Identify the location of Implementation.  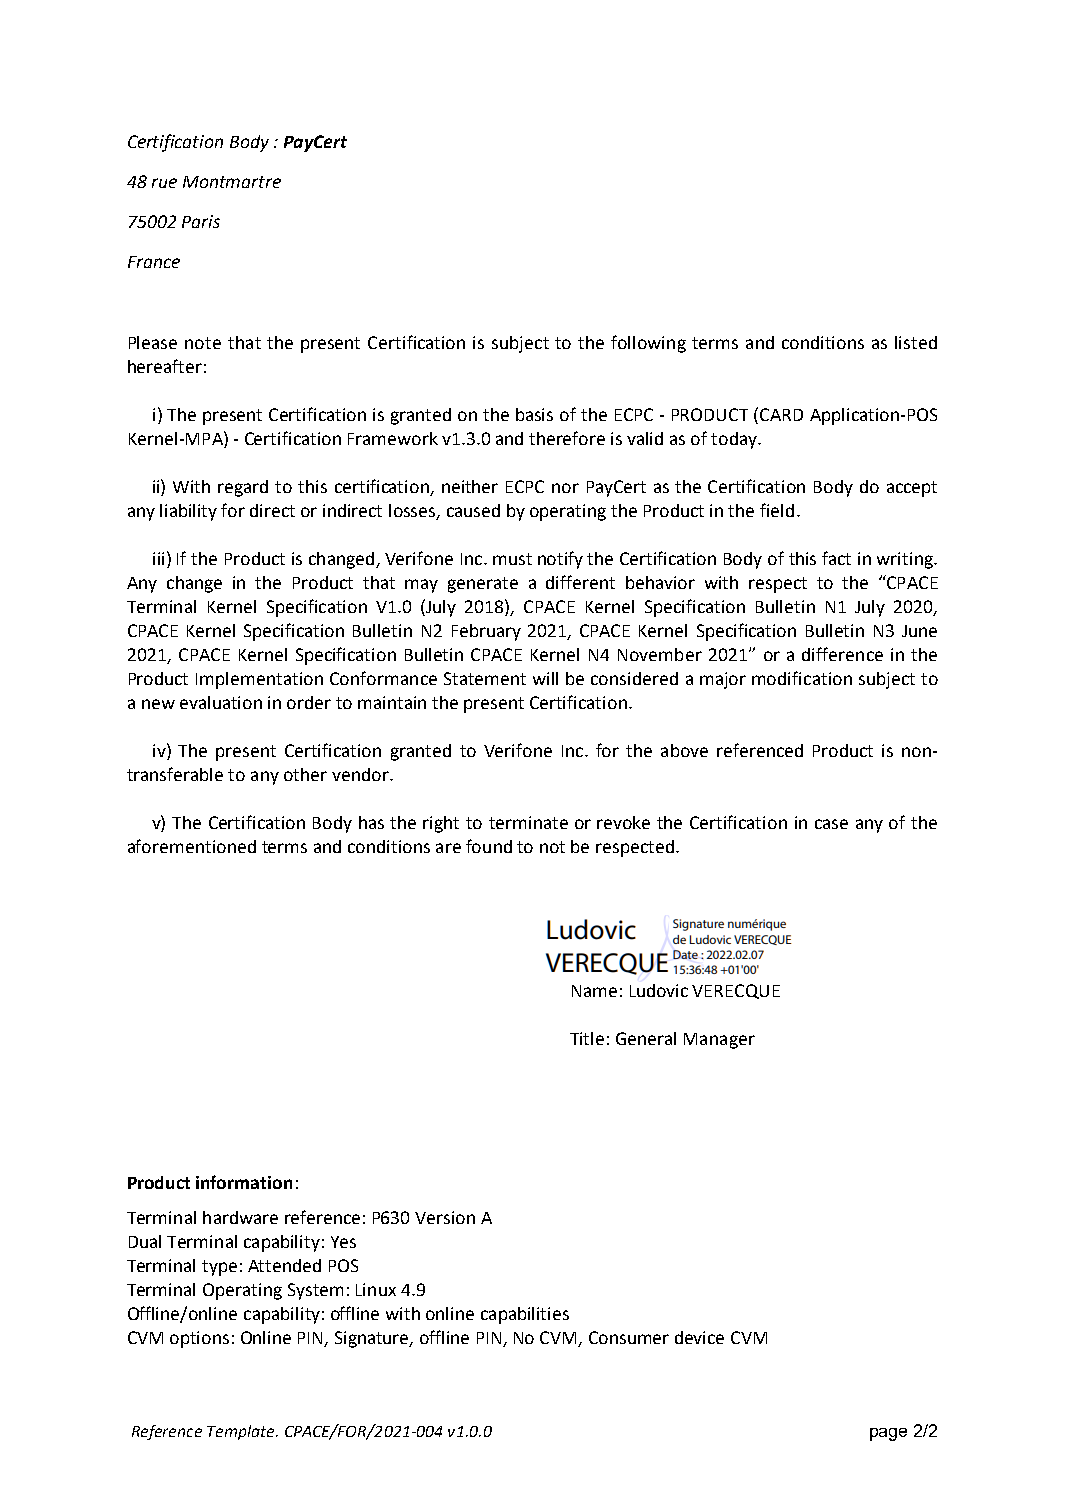
(259, 680).
